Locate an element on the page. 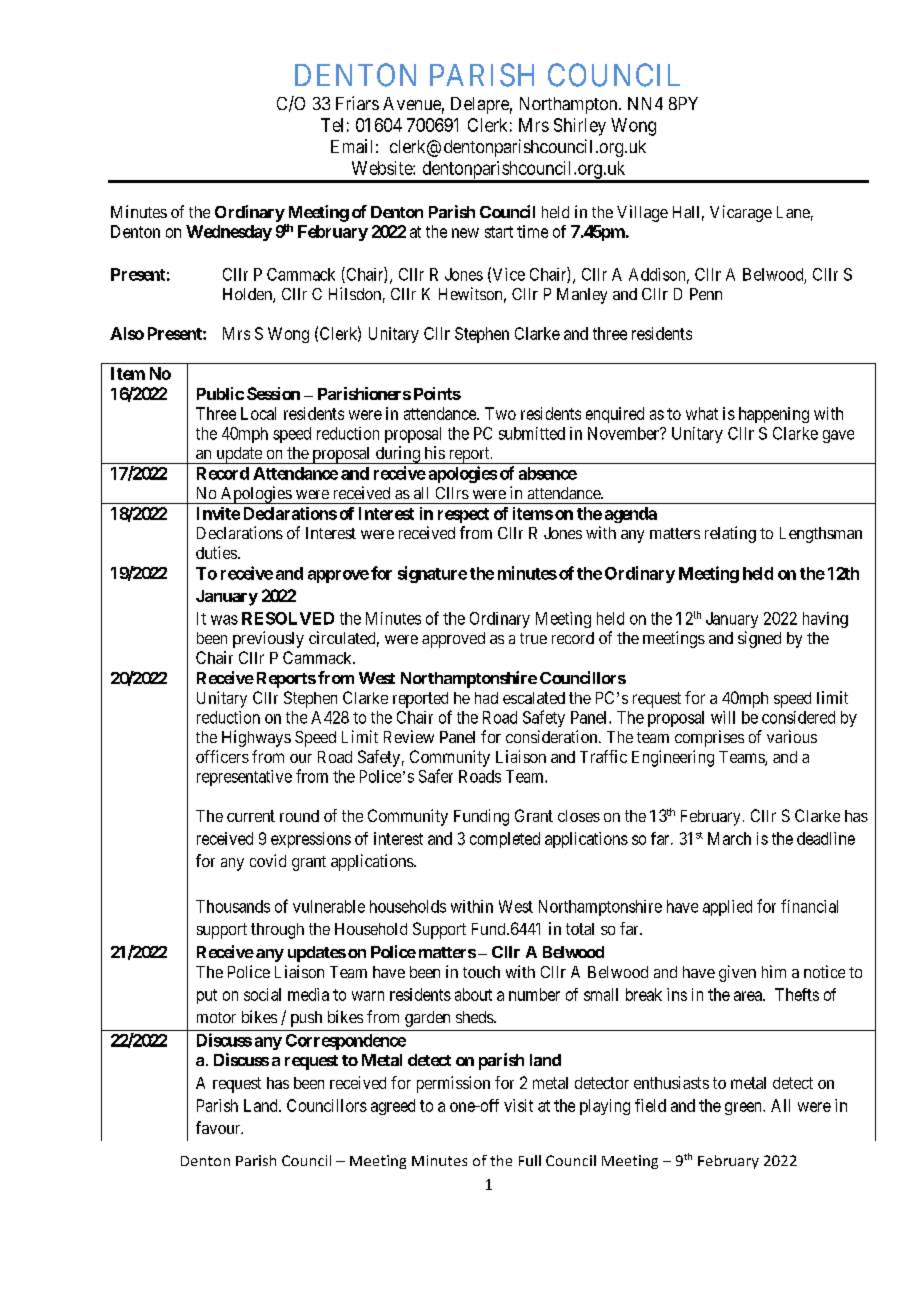 The width and height of the page is (924, 1308). was is located at coordinates (224, 620).
